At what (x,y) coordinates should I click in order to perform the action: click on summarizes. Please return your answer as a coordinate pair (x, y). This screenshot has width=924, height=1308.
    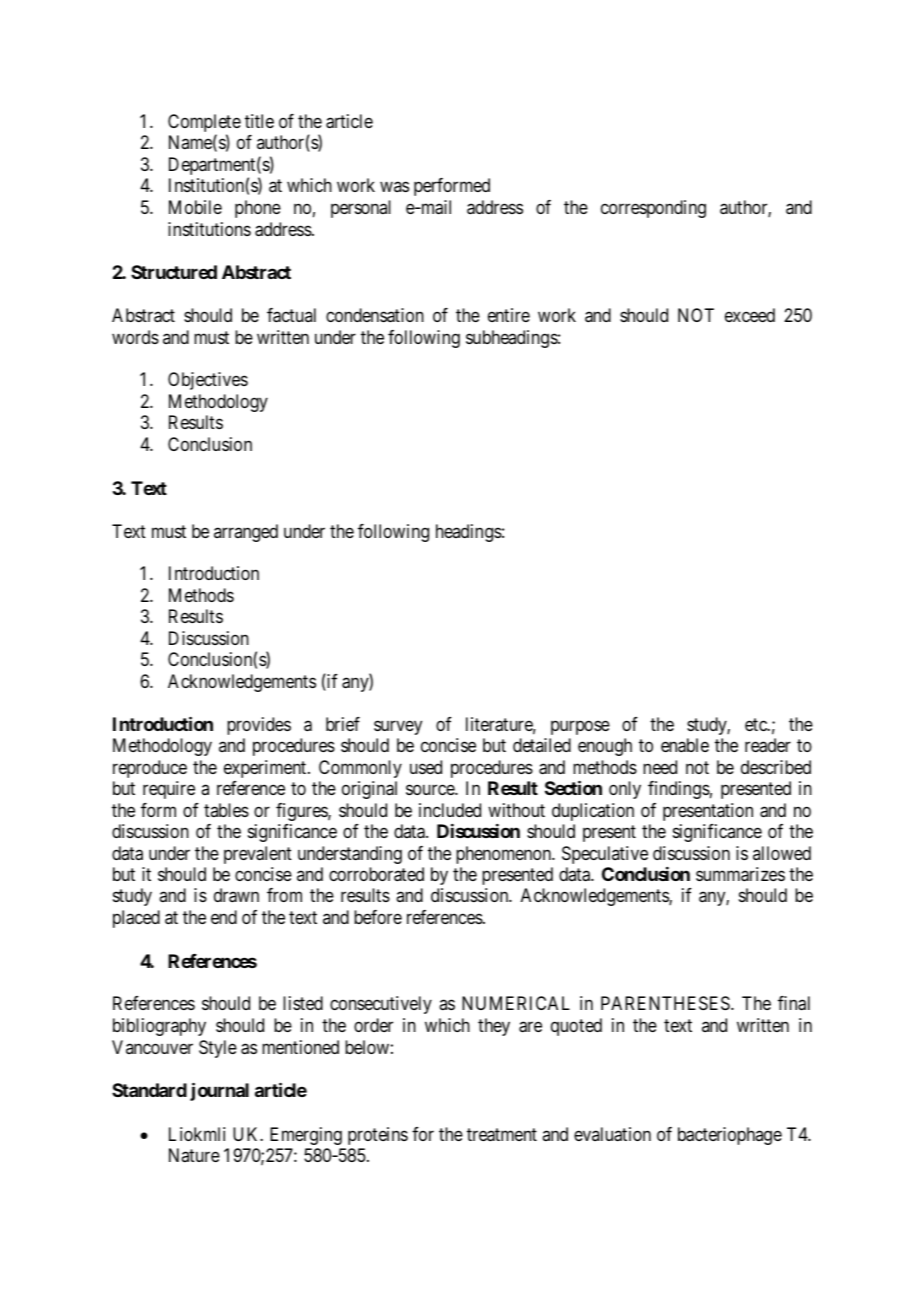
    Looking at the image, I should click on (740, 874).
